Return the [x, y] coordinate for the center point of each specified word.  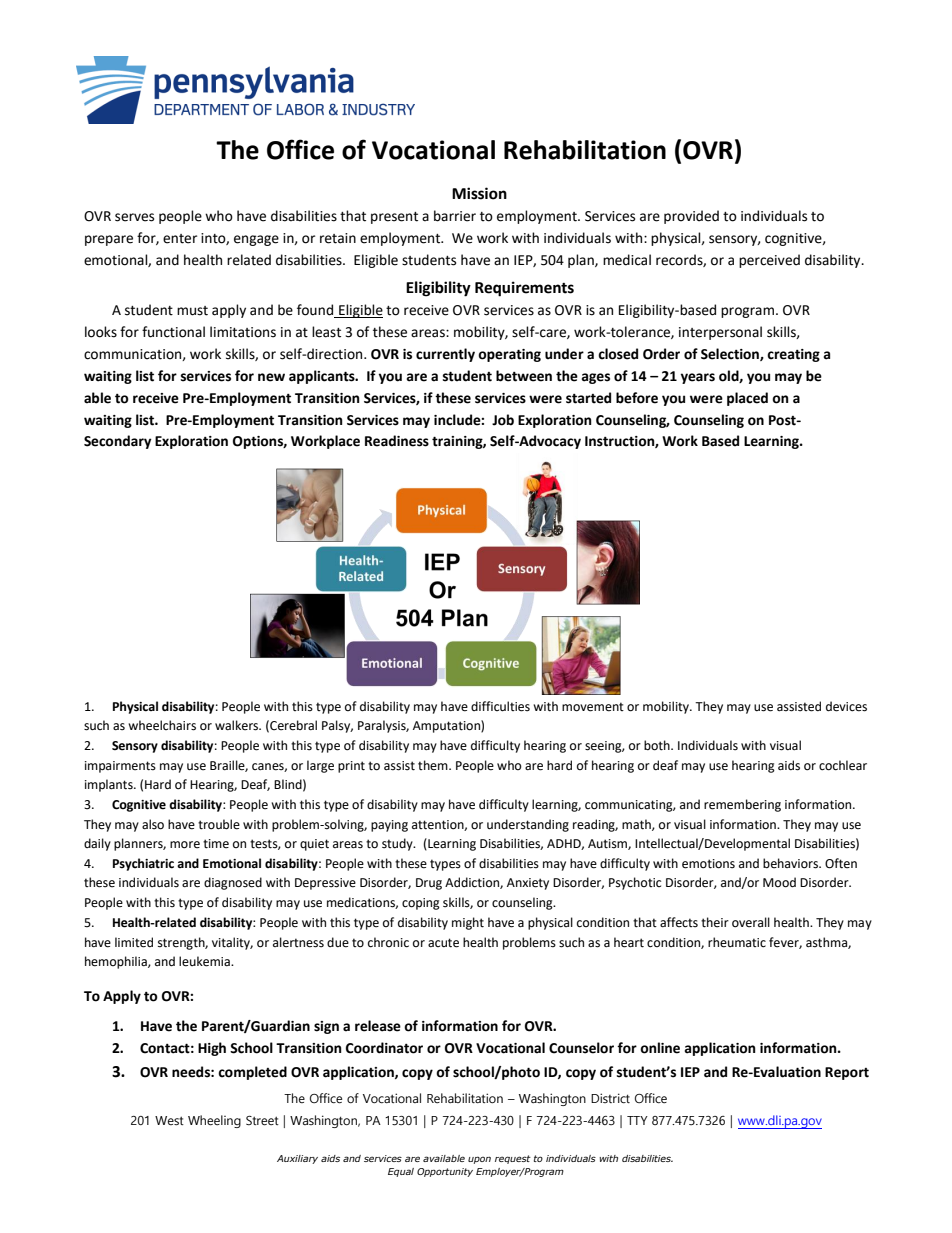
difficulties [500, 706]
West [169, 1121]
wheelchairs [162, 725]
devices [846, 706]
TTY [637, 1120]
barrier [455, 216]
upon [479, 1160]
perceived [769, 261]
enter [180, 239]
